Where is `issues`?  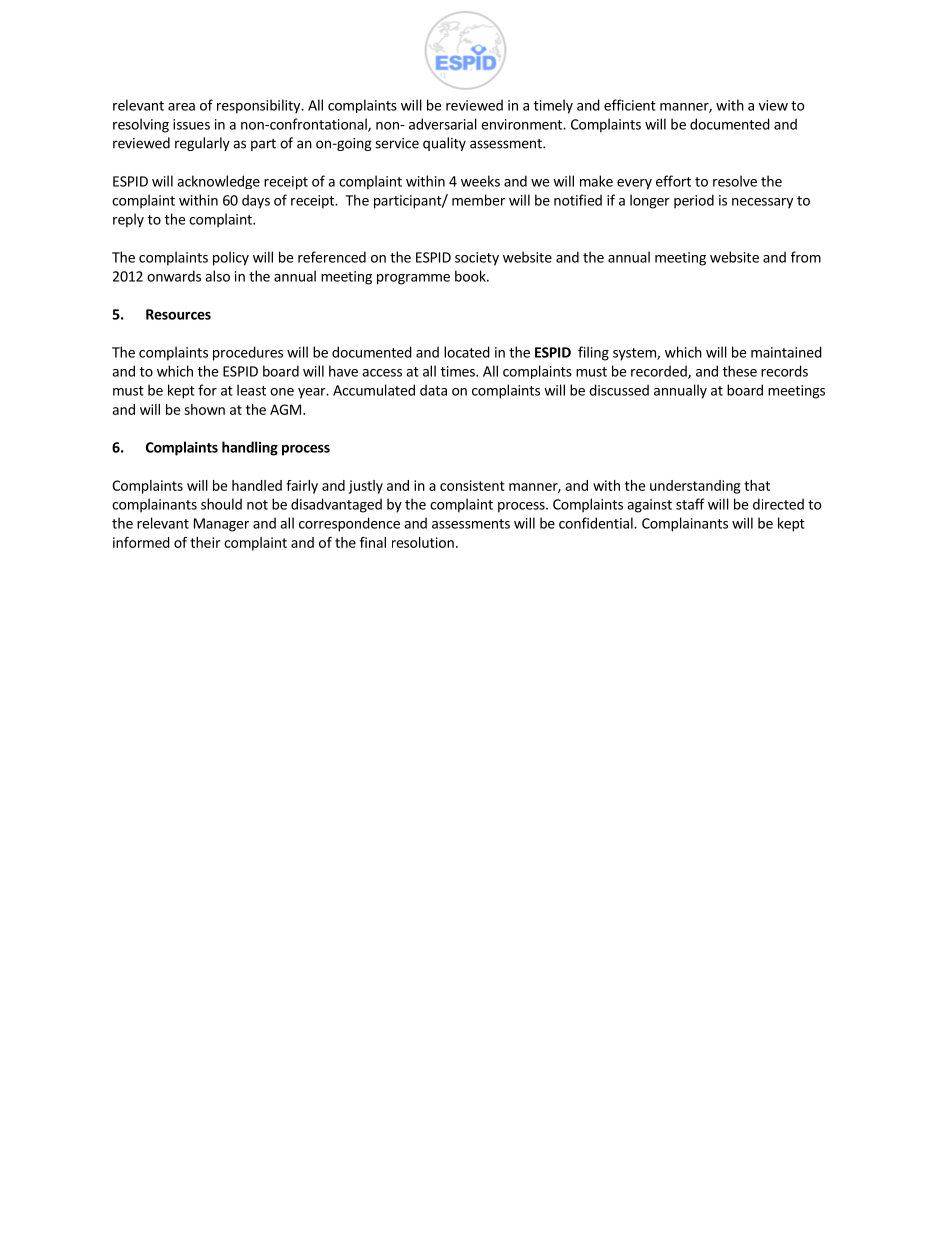 issues is located at coordinates (191, 124).
